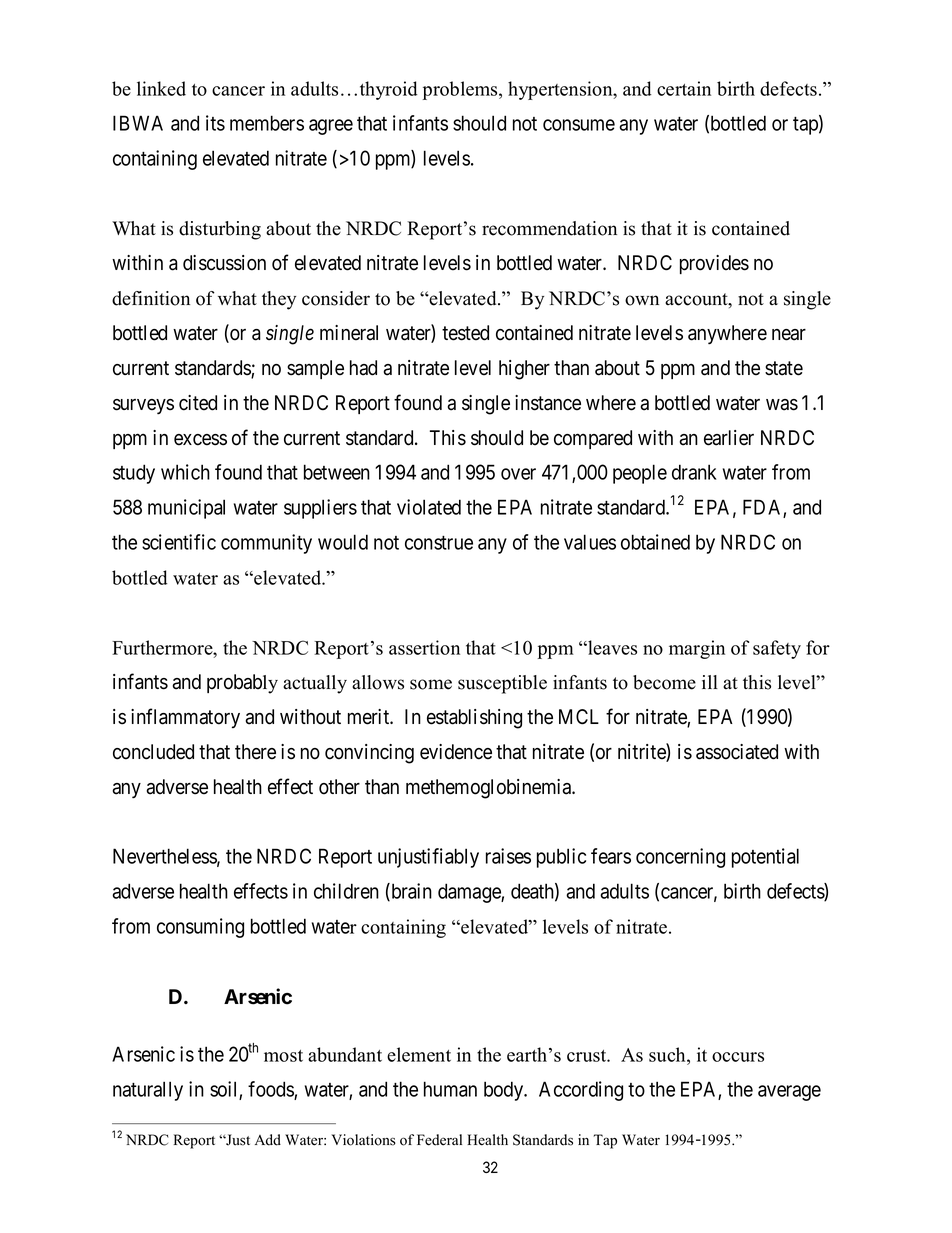 This page has width=952, height=1233. Describe the element at coordinates (737, 752) in the page. I see `associated` at that location.
